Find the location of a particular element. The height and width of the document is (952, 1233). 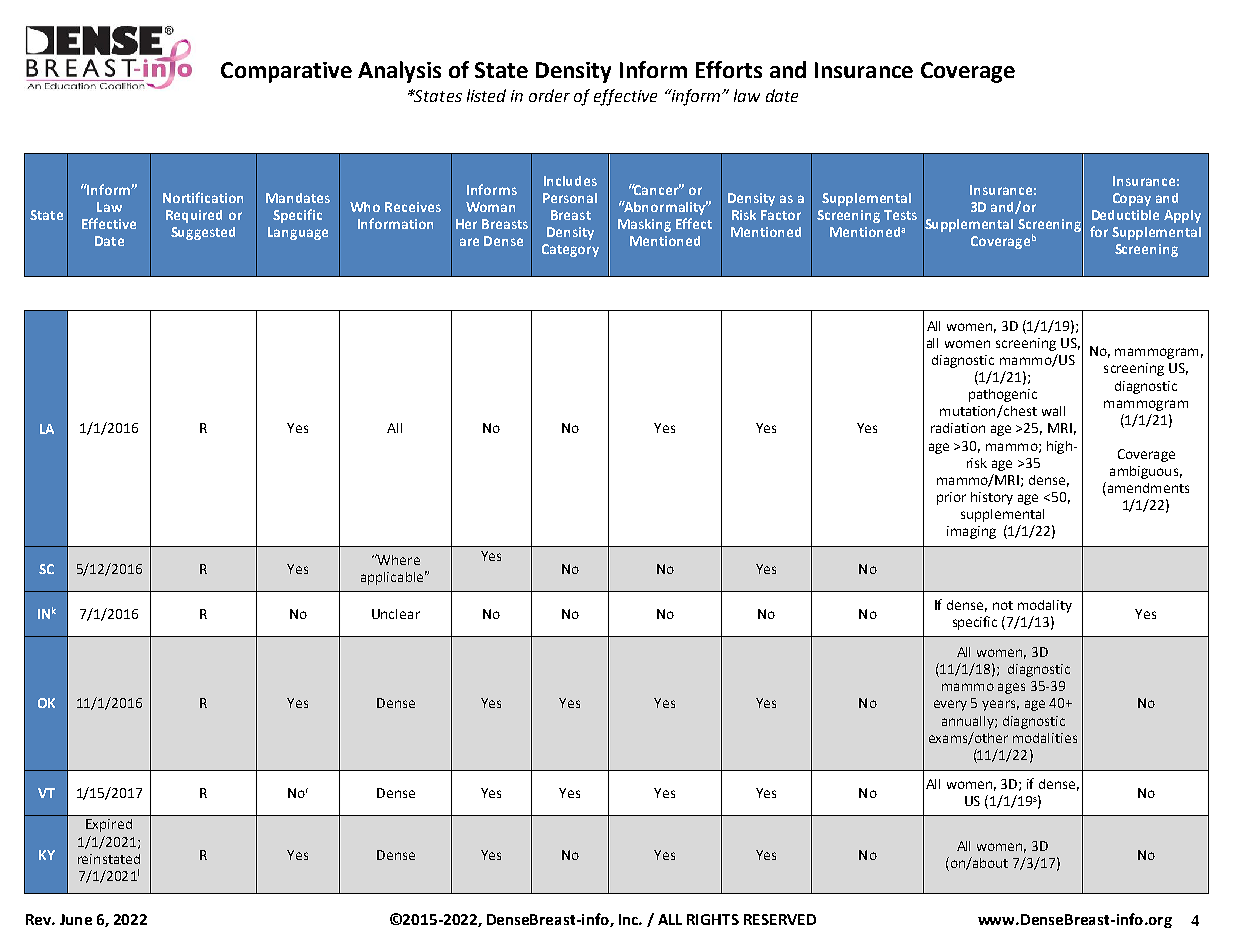

Comparative is located at coordinates (286, 72).
